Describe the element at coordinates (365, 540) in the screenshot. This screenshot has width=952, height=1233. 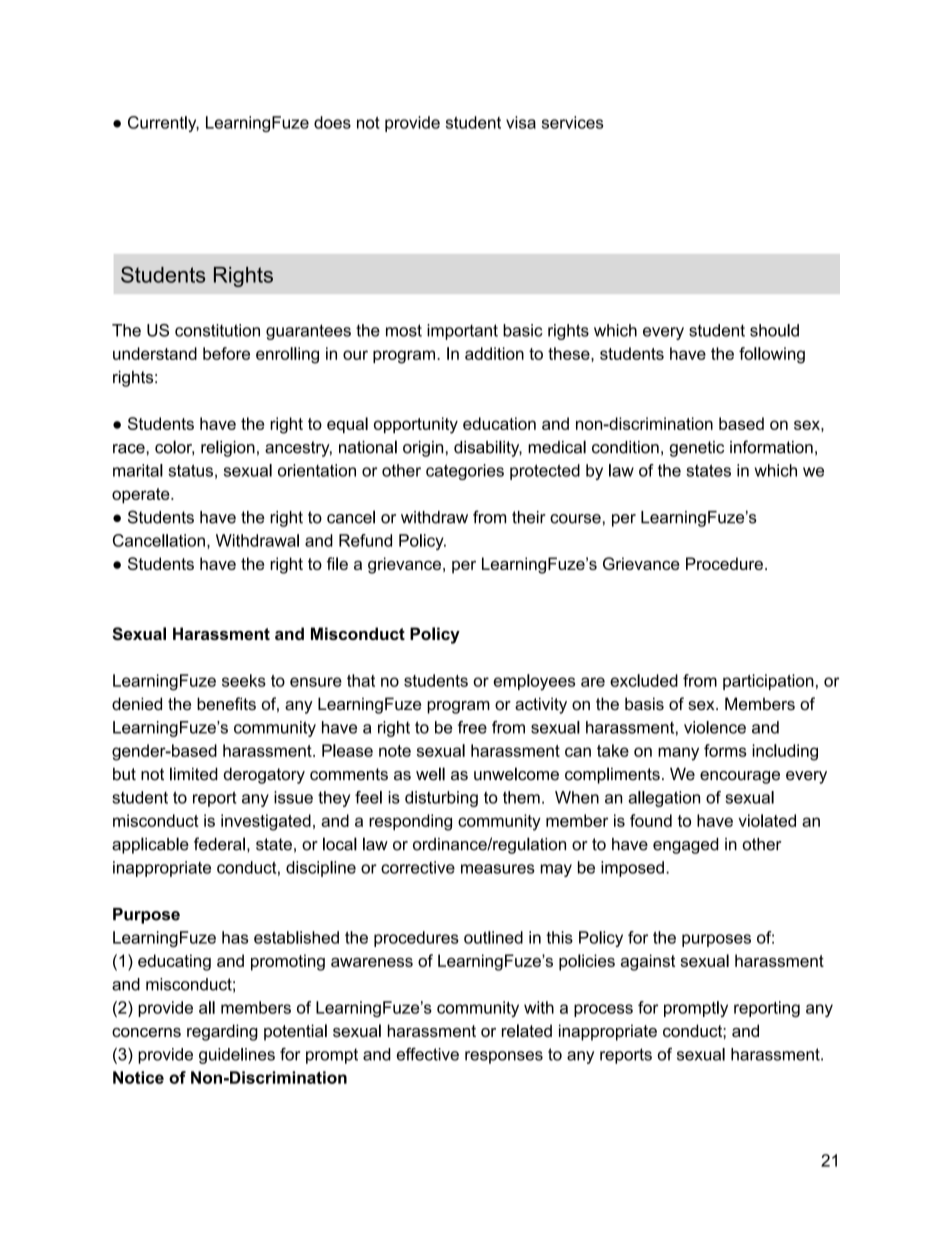
I see `Refund` at that location.
